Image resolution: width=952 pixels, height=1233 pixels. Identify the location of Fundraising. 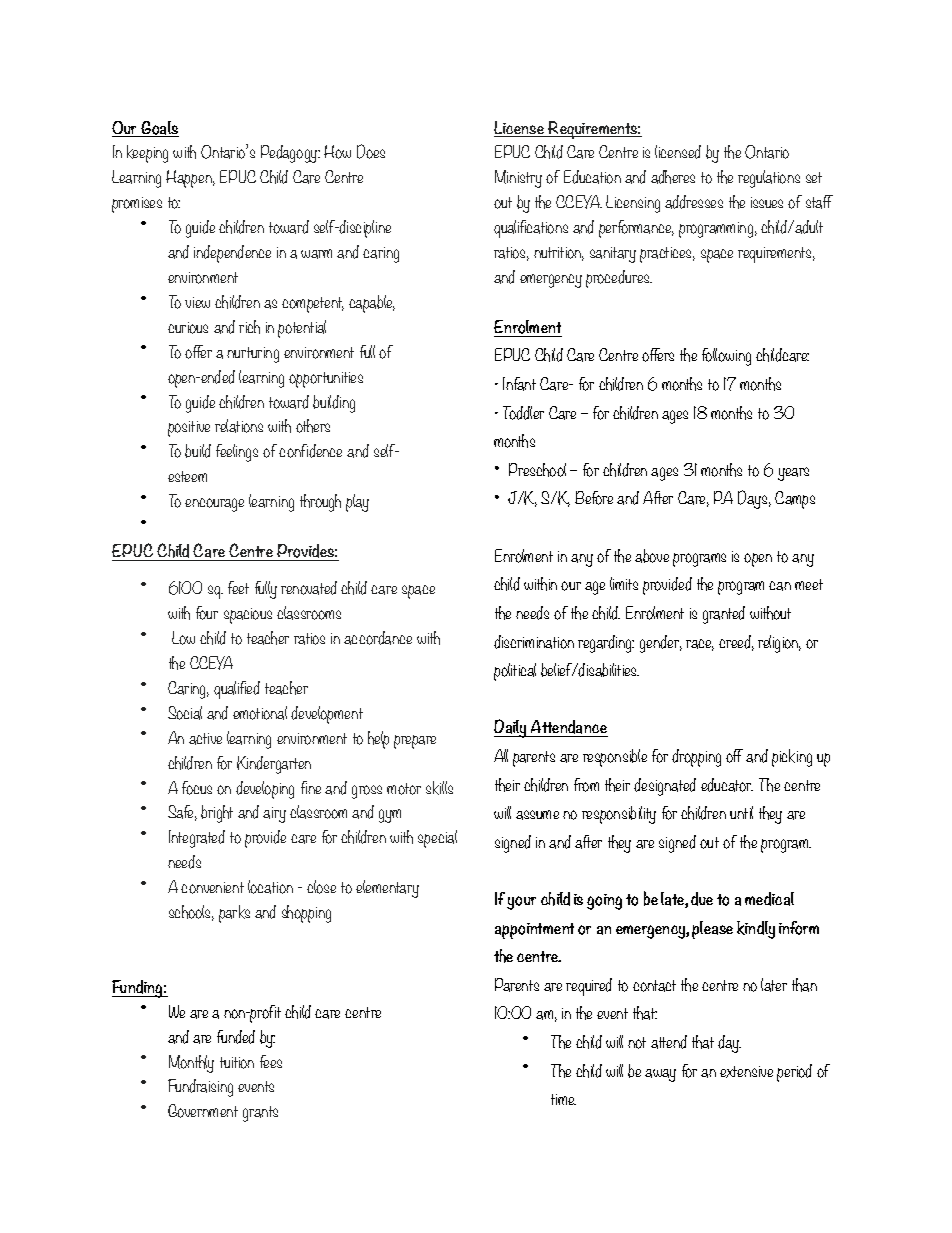
(200, 1088).
